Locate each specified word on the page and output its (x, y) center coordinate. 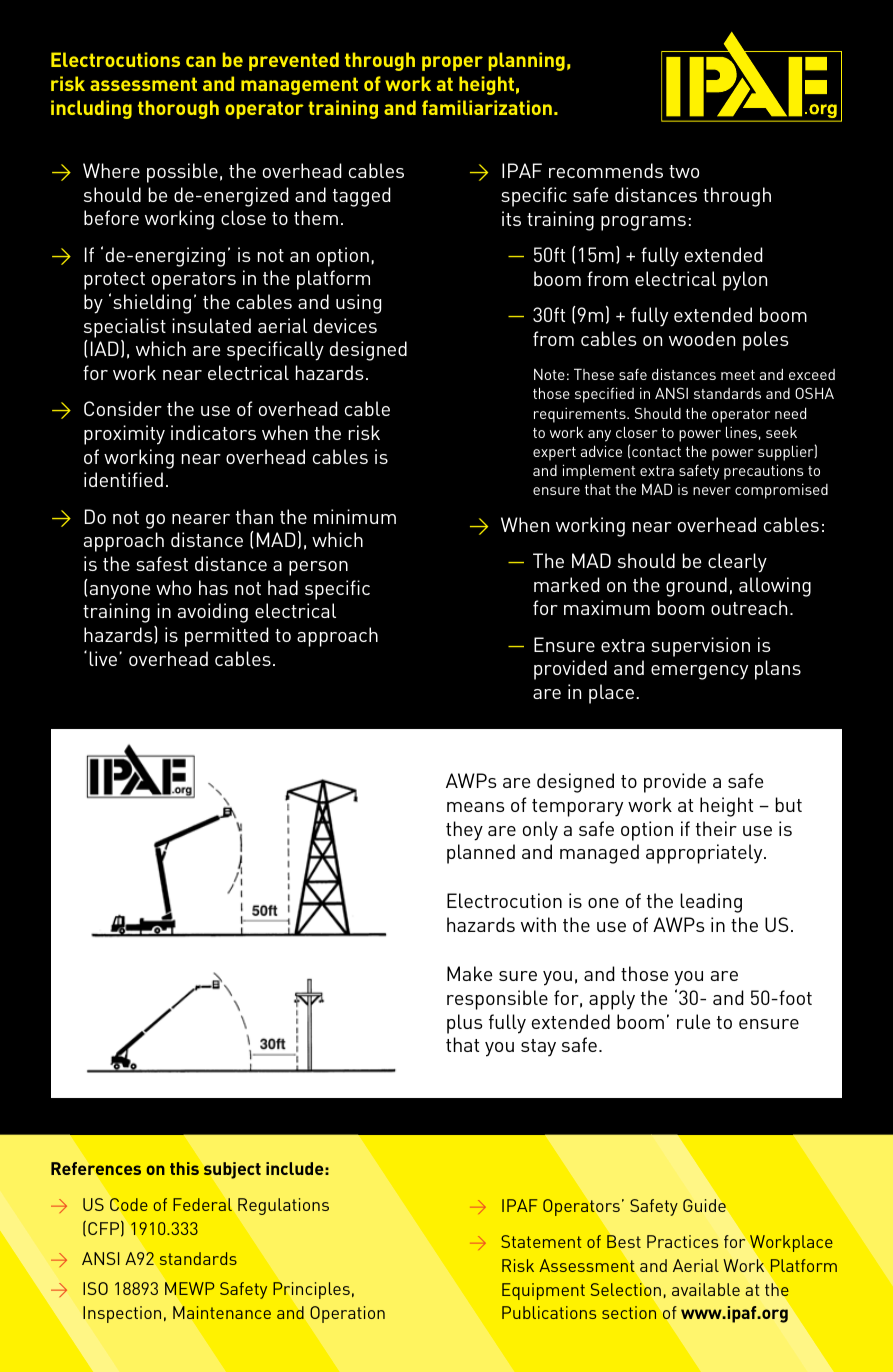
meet (738, 375)
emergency (699, 672)
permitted (227, 637)
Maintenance (222, 1312)
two (684, 171)
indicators (213, 432)
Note (549, 374)
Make (469, 973)
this (184, 1168)
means (475, 807)
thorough (178, 109)
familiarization (487, 107)
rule (693, 1021)
